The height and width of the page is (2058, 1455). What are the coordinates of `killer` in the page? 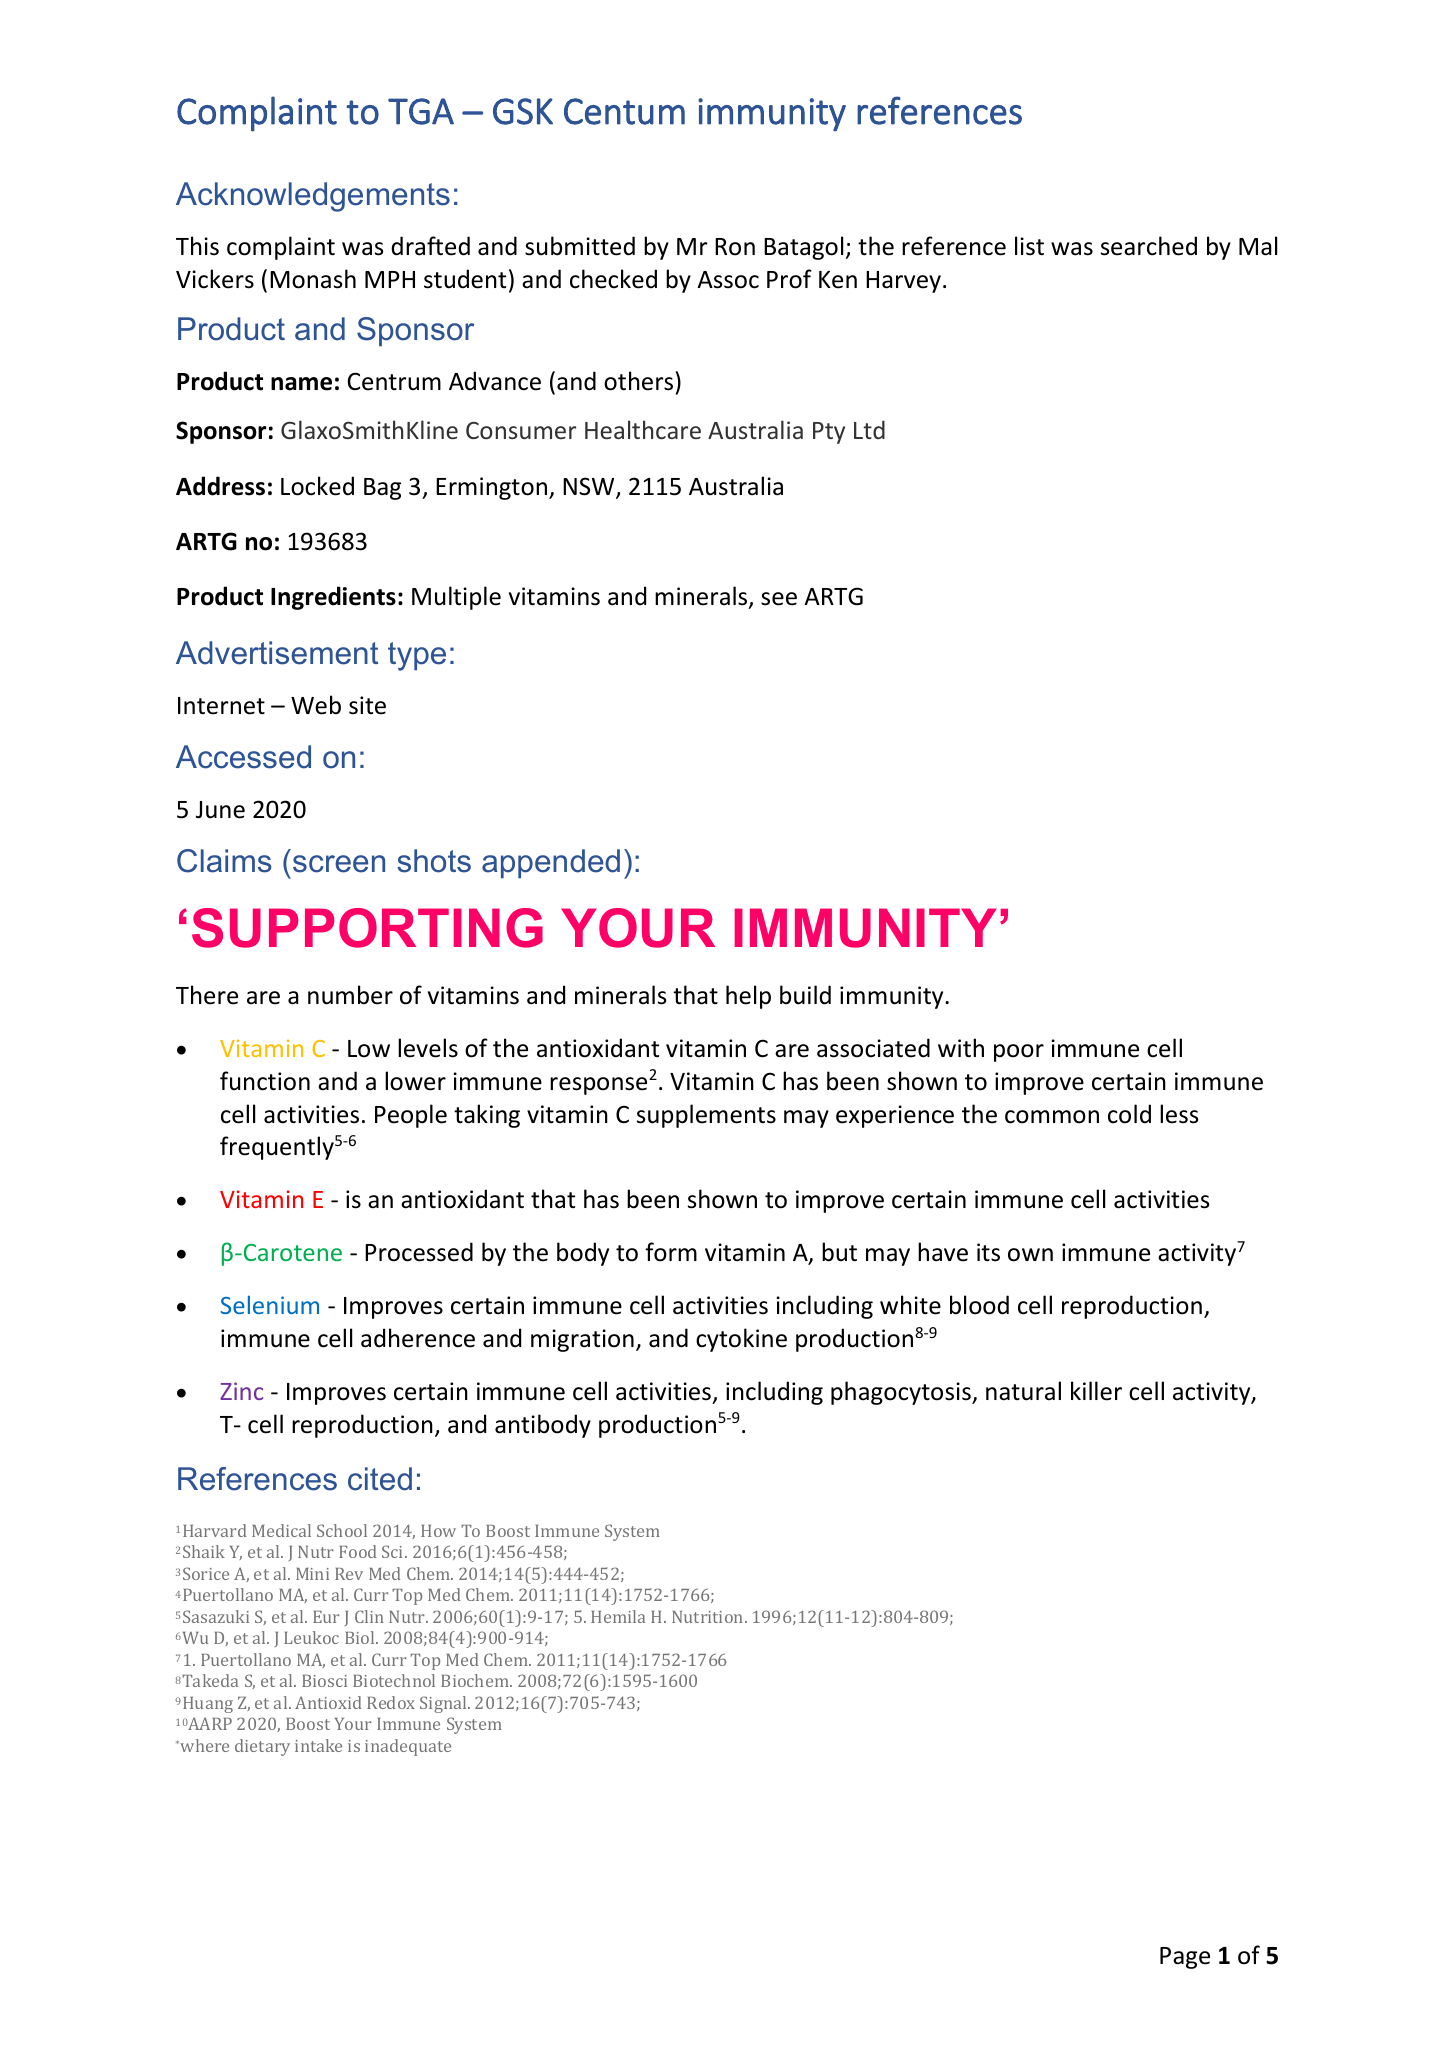 It's located at (1096, 1391).
